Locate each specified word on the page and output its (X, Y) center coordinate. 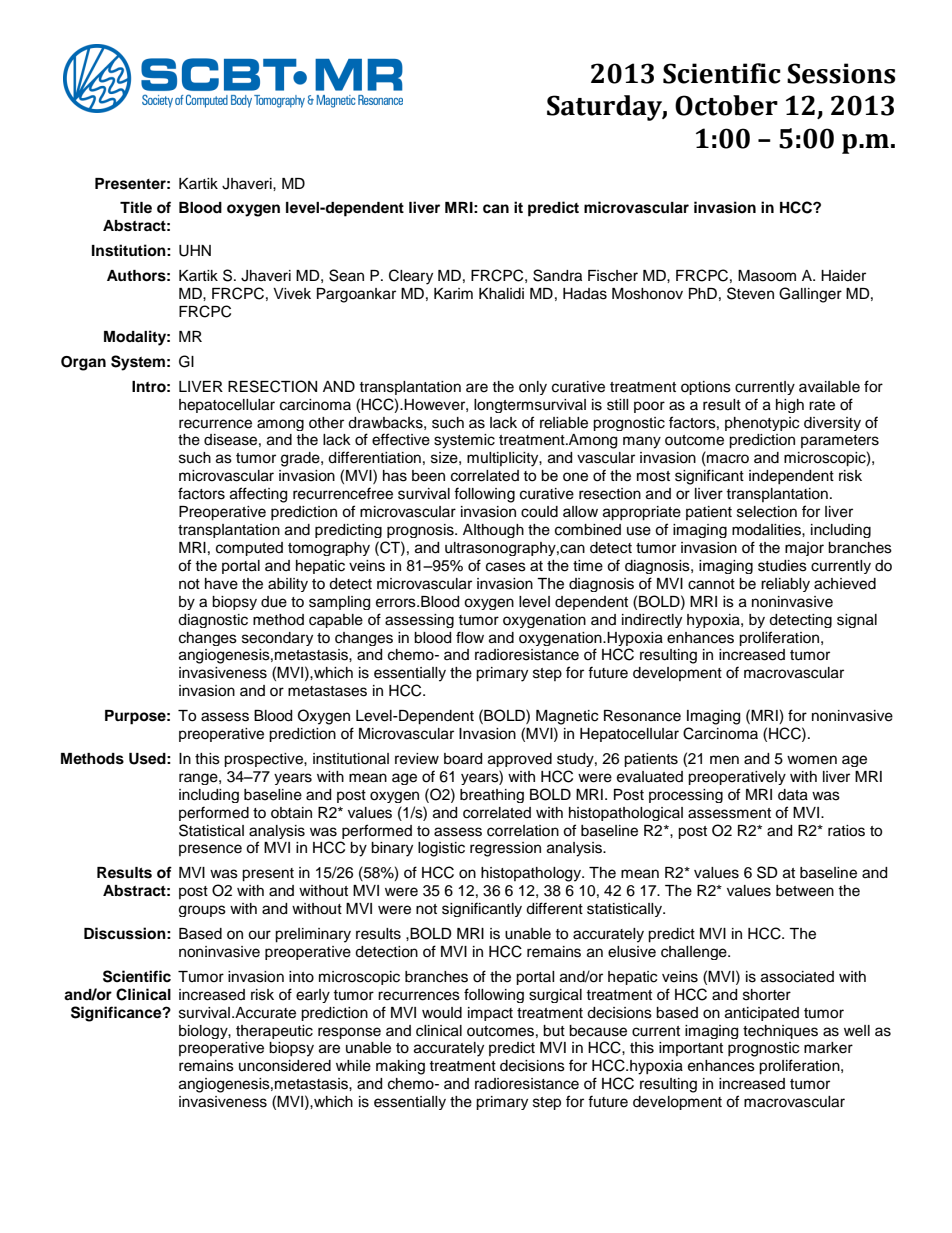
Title (136, 207)
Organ (83, 363)
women (812, 760)
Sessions (841, 73)
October (726, 105)
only (533, 388)
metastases (327, 691)
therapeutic (274, 1032)
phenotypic (762, 424)
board (463, 759)
